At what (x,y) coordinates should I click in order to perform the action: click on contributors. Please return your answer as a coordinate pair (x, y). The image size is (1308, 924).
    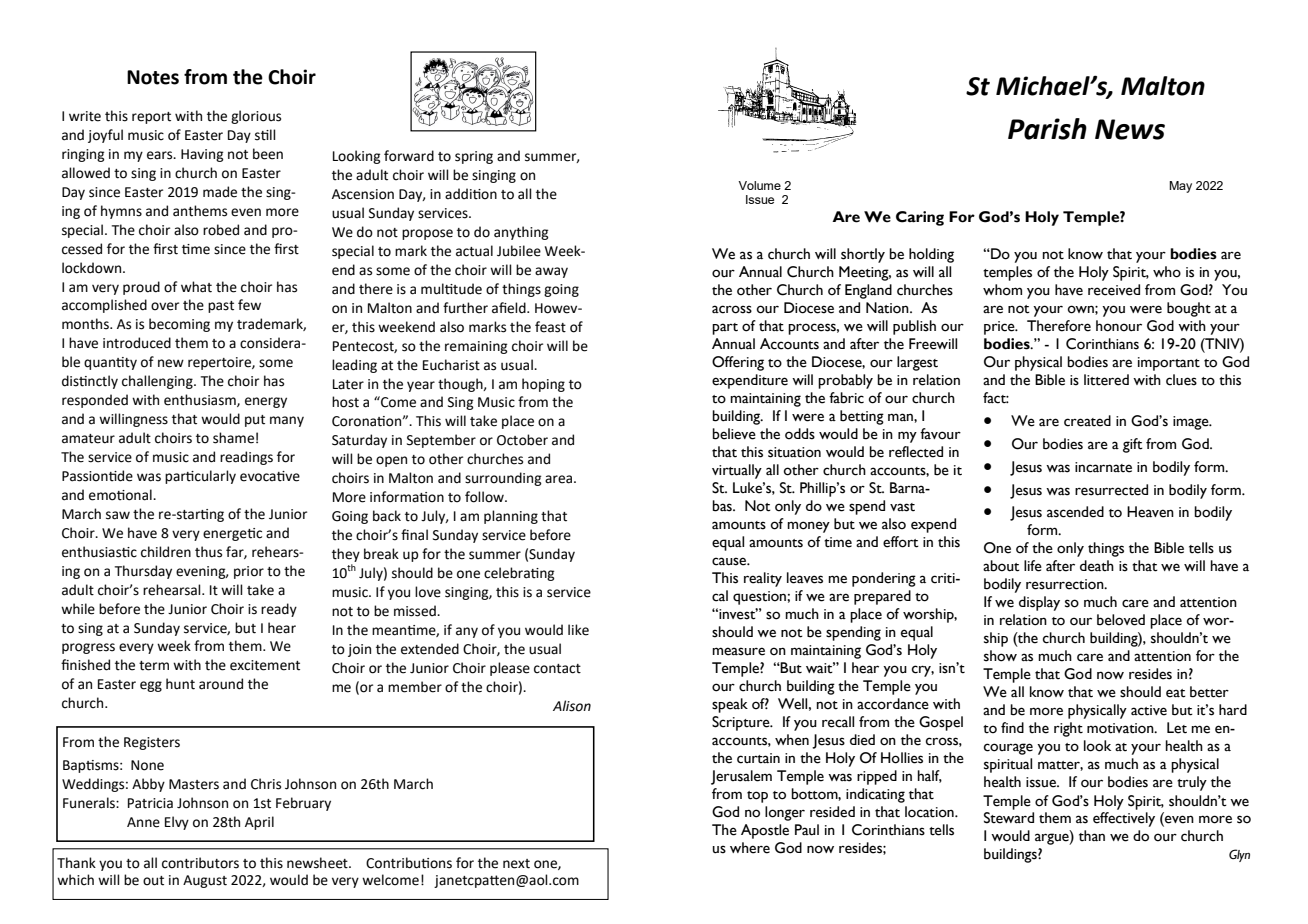
    Looking at the image, I should click on (200, 863).
